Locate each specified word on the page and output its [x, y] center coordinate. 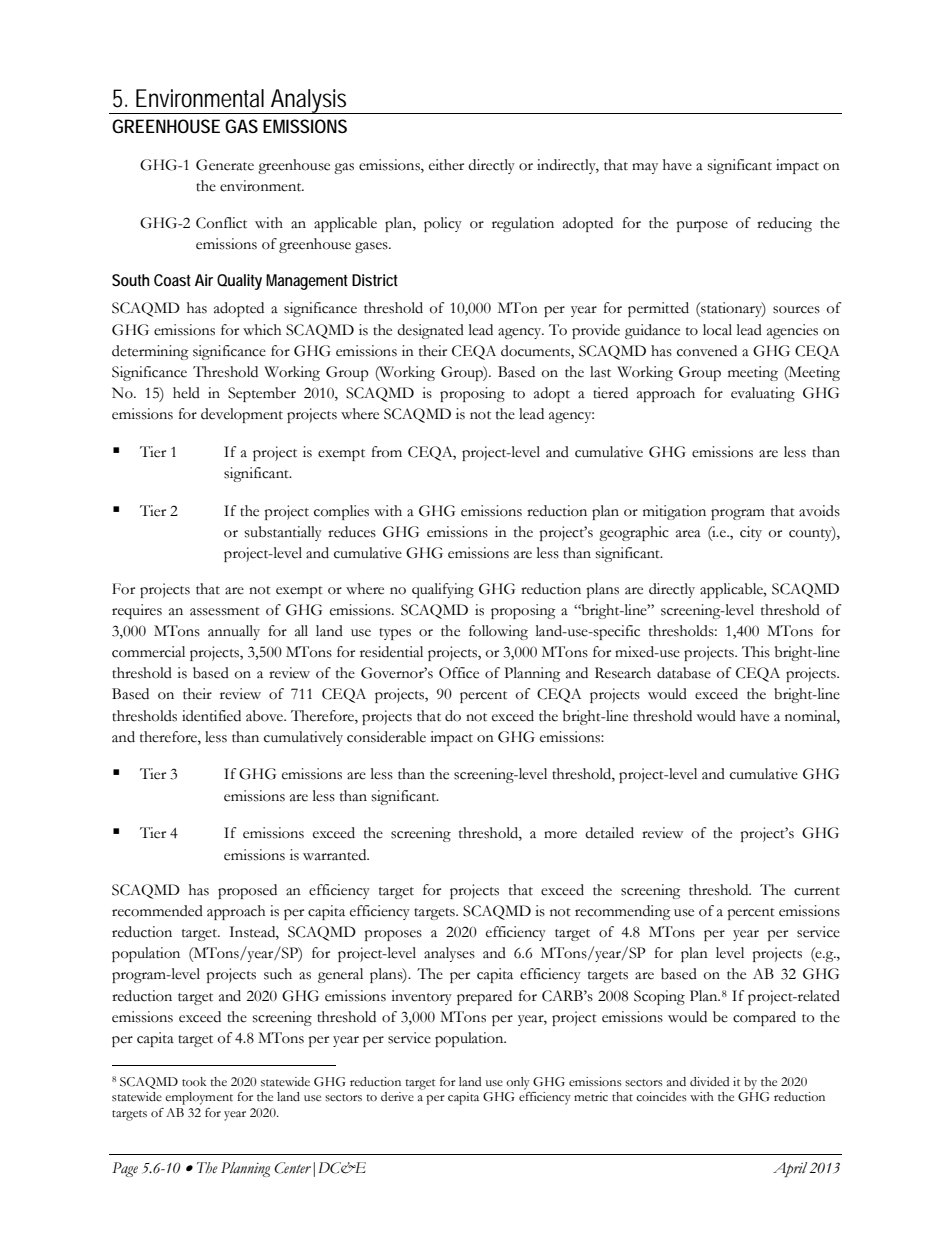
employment [199, 1098]
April [790, 1169]
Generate [225, 165]
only [518, 1083]
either [446, 165]
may [645, 168]
